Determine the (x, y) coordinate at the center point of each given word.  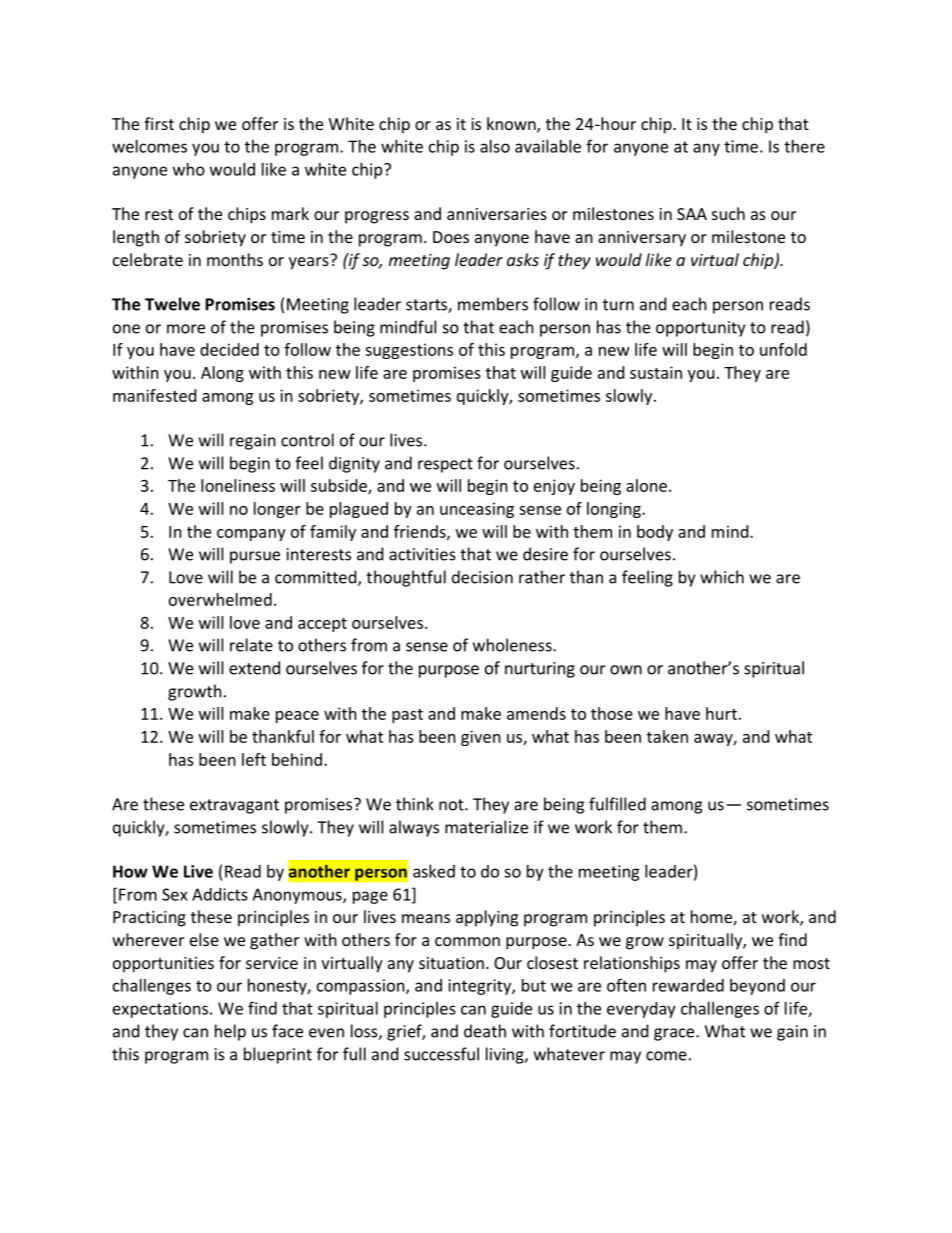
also (495, 146)
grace (675, 1034)
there (804, 146)
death (485, 1031)
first (159, 123)
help (230, 1032)
